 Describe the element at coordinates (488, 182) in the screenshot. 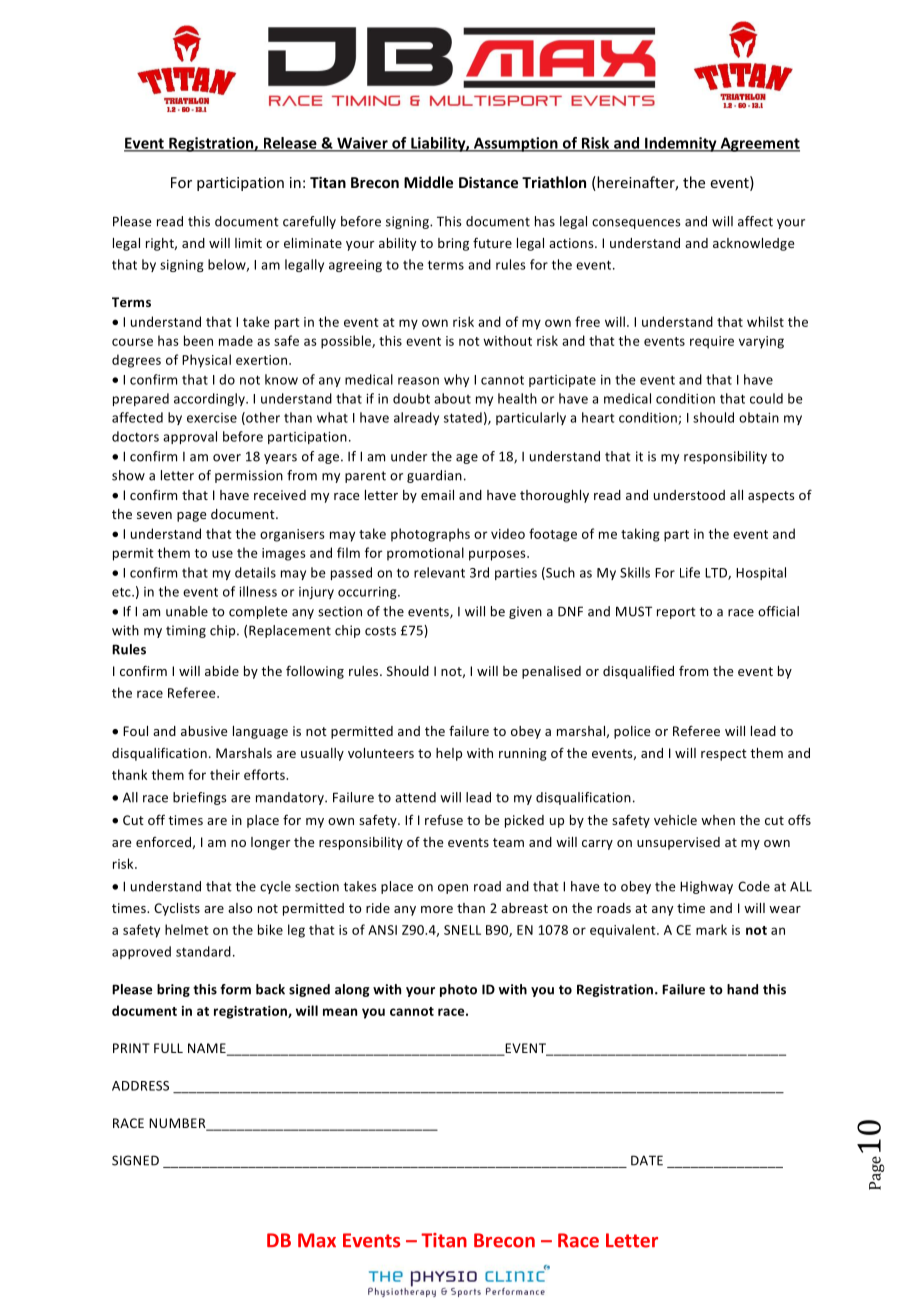

I see `Distance` at that location.
